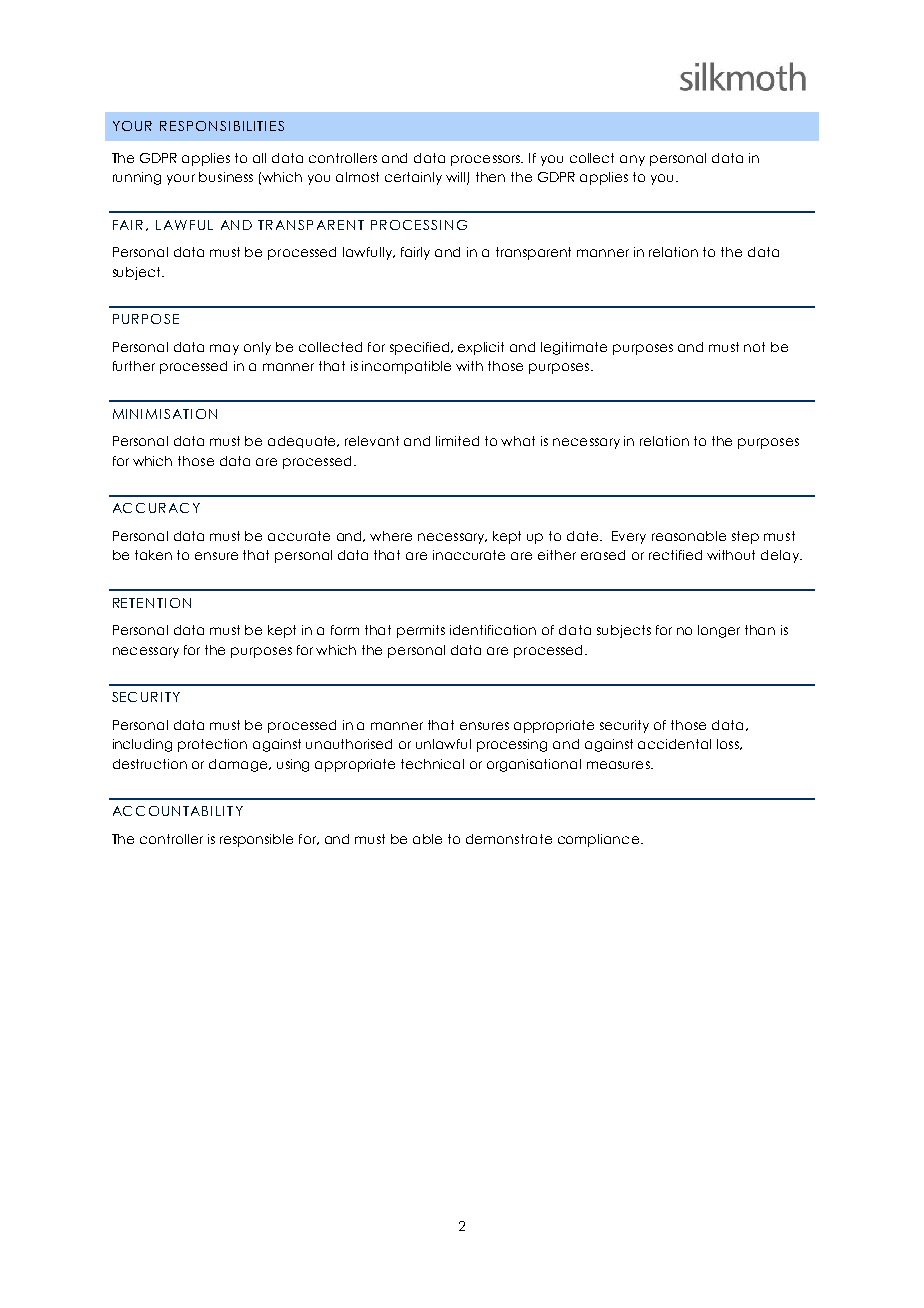 This image has height=1308, width=924. Describe the element at coordinates (632, 160) in the image. I see `any` at that location.
